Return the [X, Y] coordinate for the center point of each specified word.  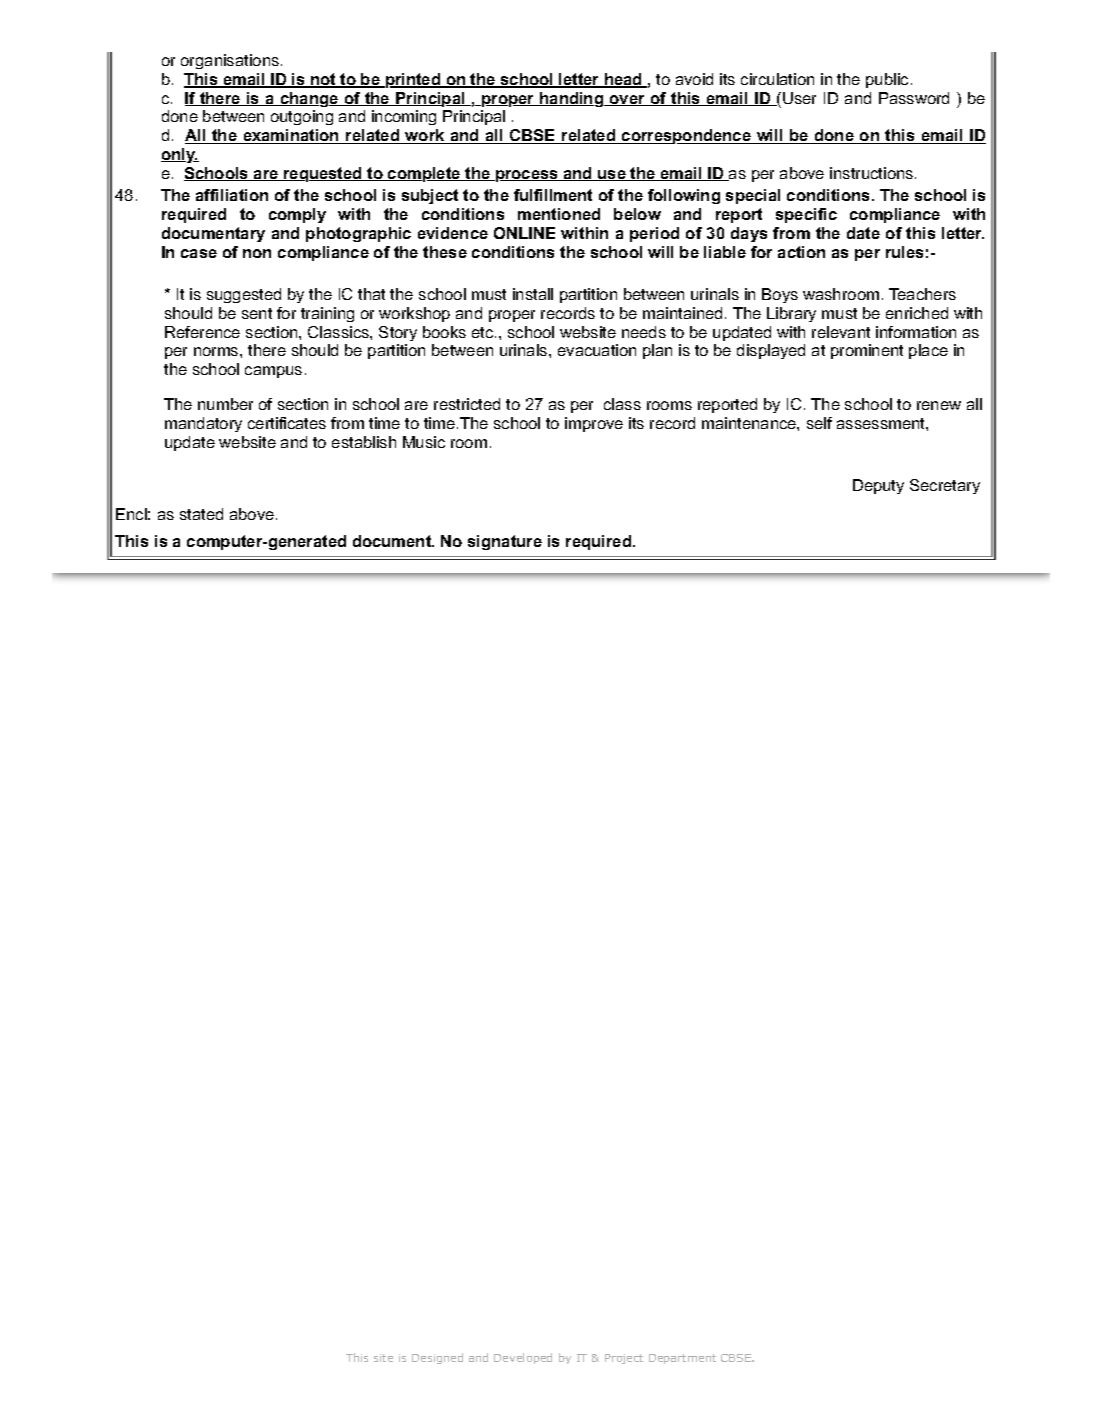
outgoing [302, 117]
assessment [882, 423]
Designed [437, 1358]
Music [424, 442]
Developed [523, 1358]
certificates [287, 423]
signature [505, 542]
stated [201, 514]
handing [572, 99]
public [887, 80]
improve [594, 424]
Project [624, 1359]
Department [682, 1359]
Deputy [878, 486]
